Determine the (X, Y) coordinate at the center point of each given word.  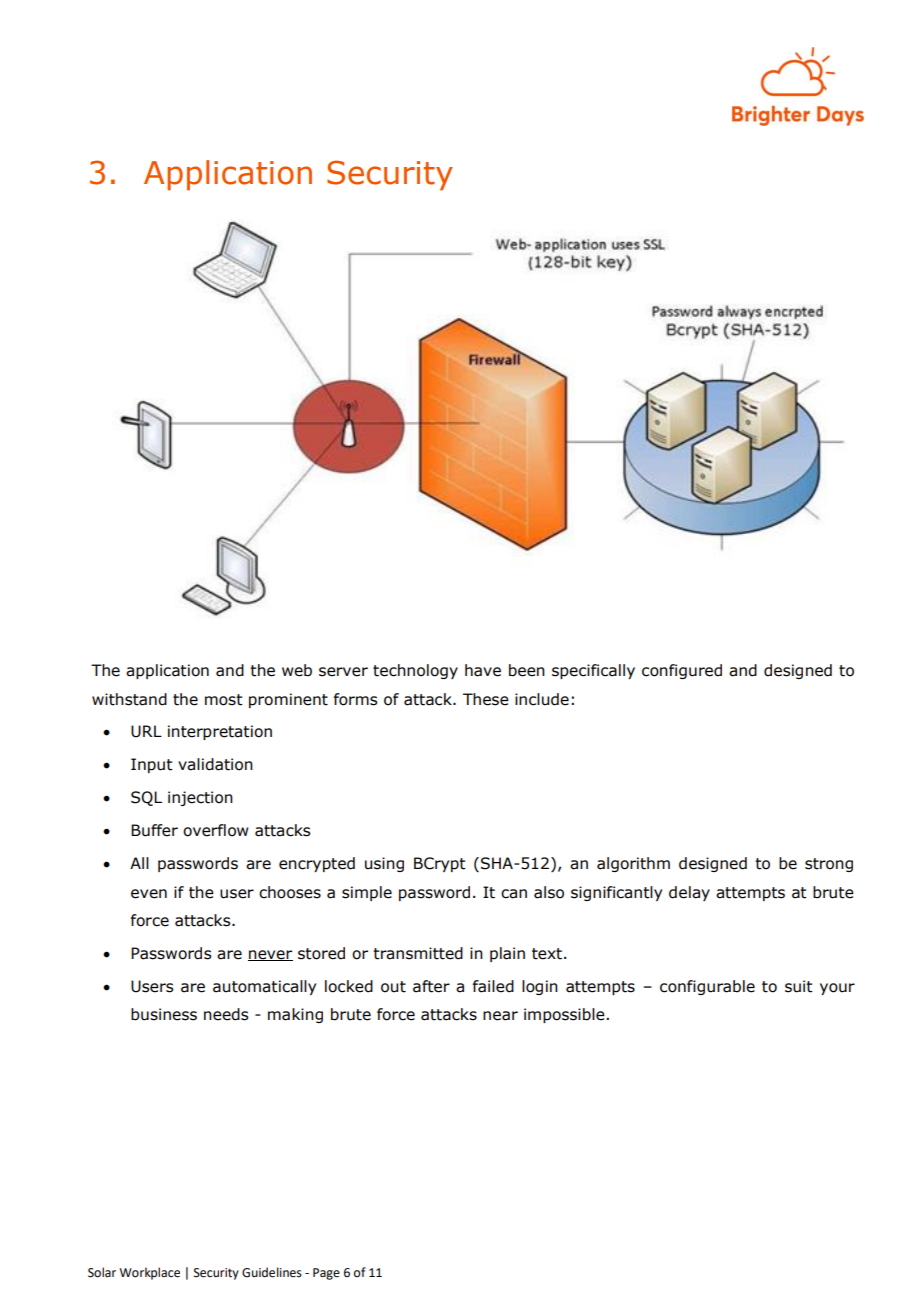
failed (493, 986)
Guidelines (272, 1272)
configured (682, 671)
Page (326, 1274)
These (486, 699)
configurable (707, 987)
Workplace (149, 1273)
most (224, 700)
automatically (264, 987)
